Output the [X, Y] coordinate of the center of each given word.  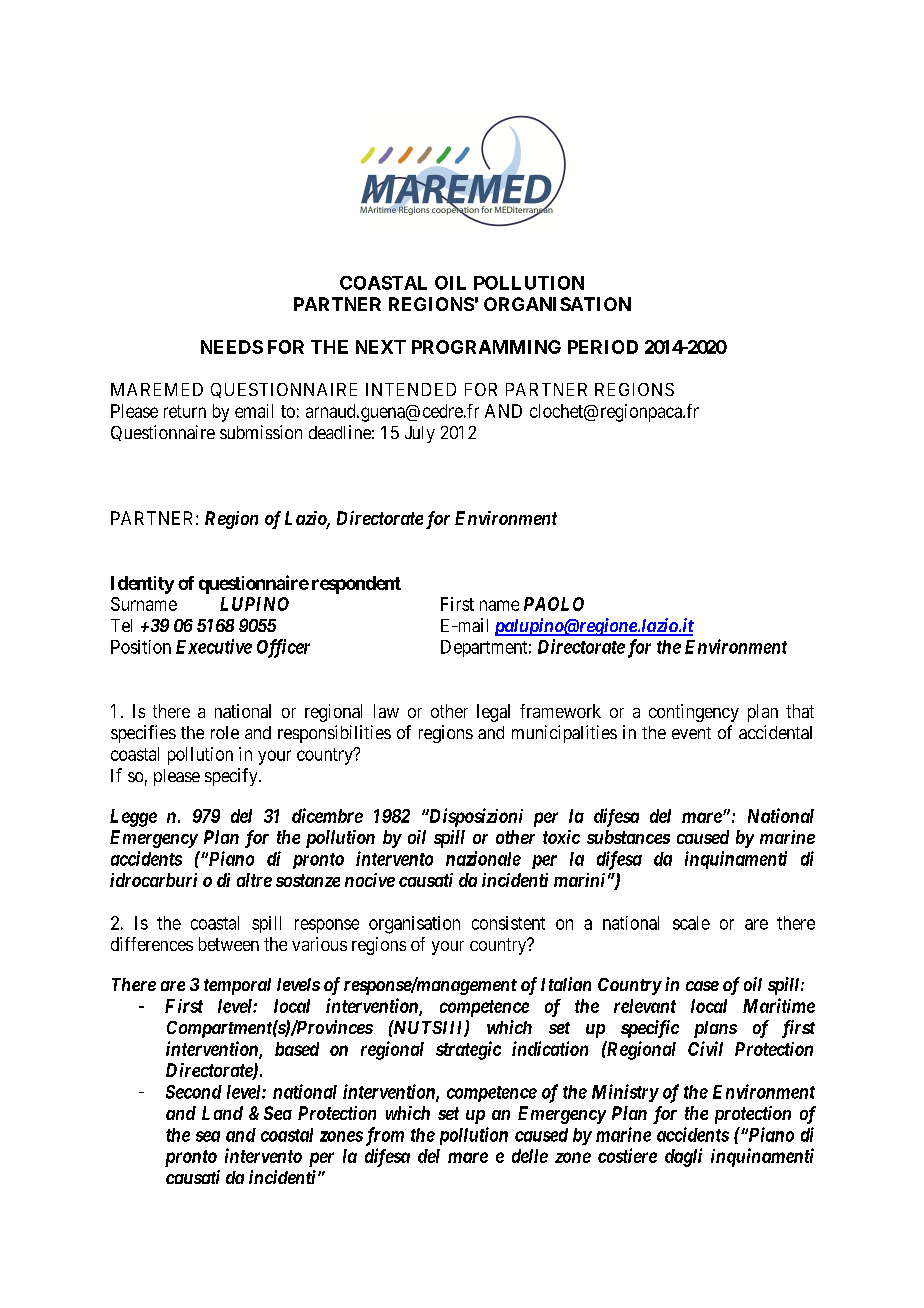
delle [530, 1156]
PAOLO [554, 604]
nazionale [483, 858]
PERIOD [603, 347]
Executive [214, 646]
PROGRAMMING [486, 347]
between [229, 944]
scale [691, 923]
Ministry [625, 1093]
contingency [694, 713]
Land [222, 1113]
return [185, 411]
